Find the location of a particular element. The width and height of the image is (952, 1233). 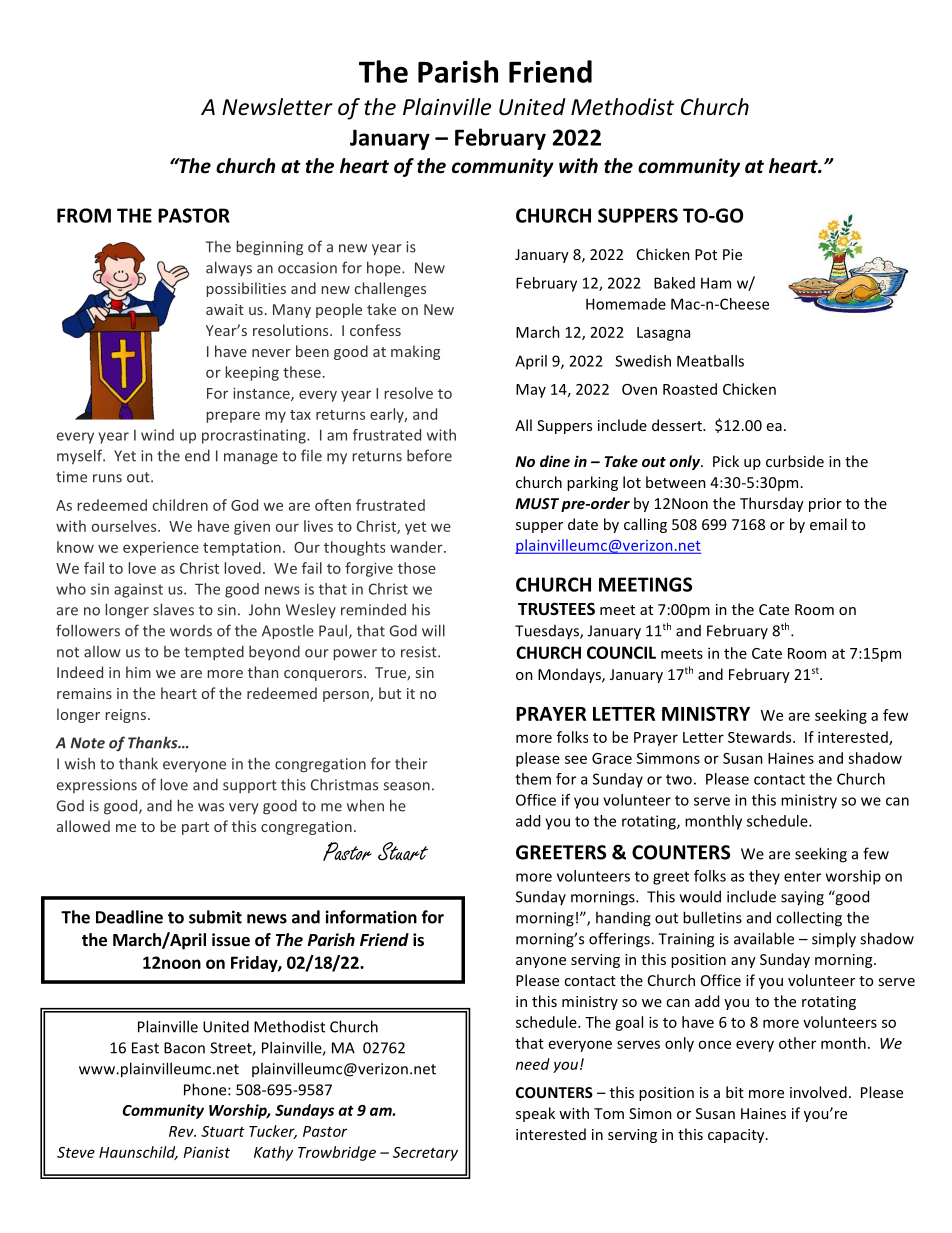

Pie is located at coordinates (732, 254).
